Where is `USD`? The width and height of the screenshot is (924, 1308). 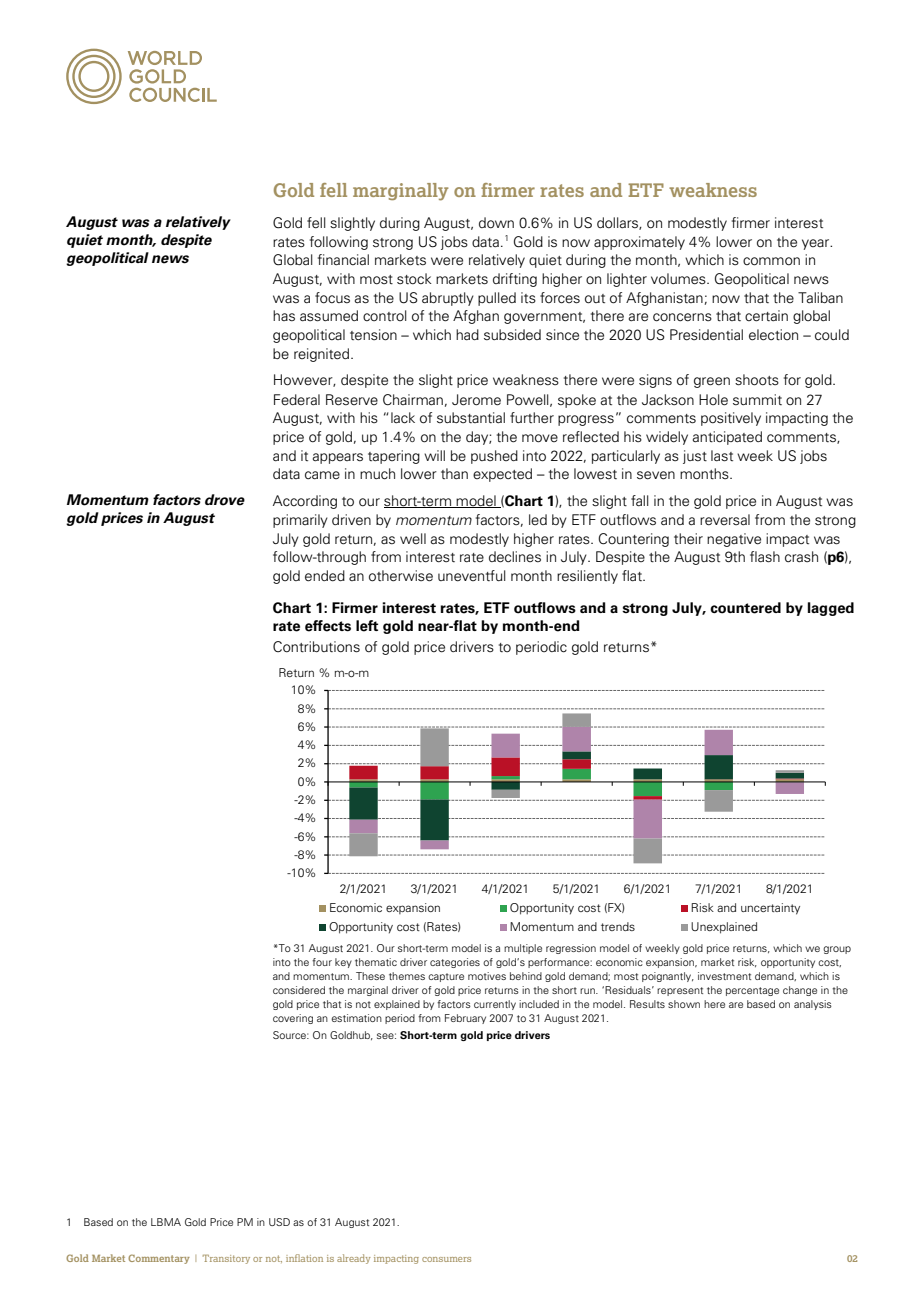
USD is located at coordinates (279, 1222).
